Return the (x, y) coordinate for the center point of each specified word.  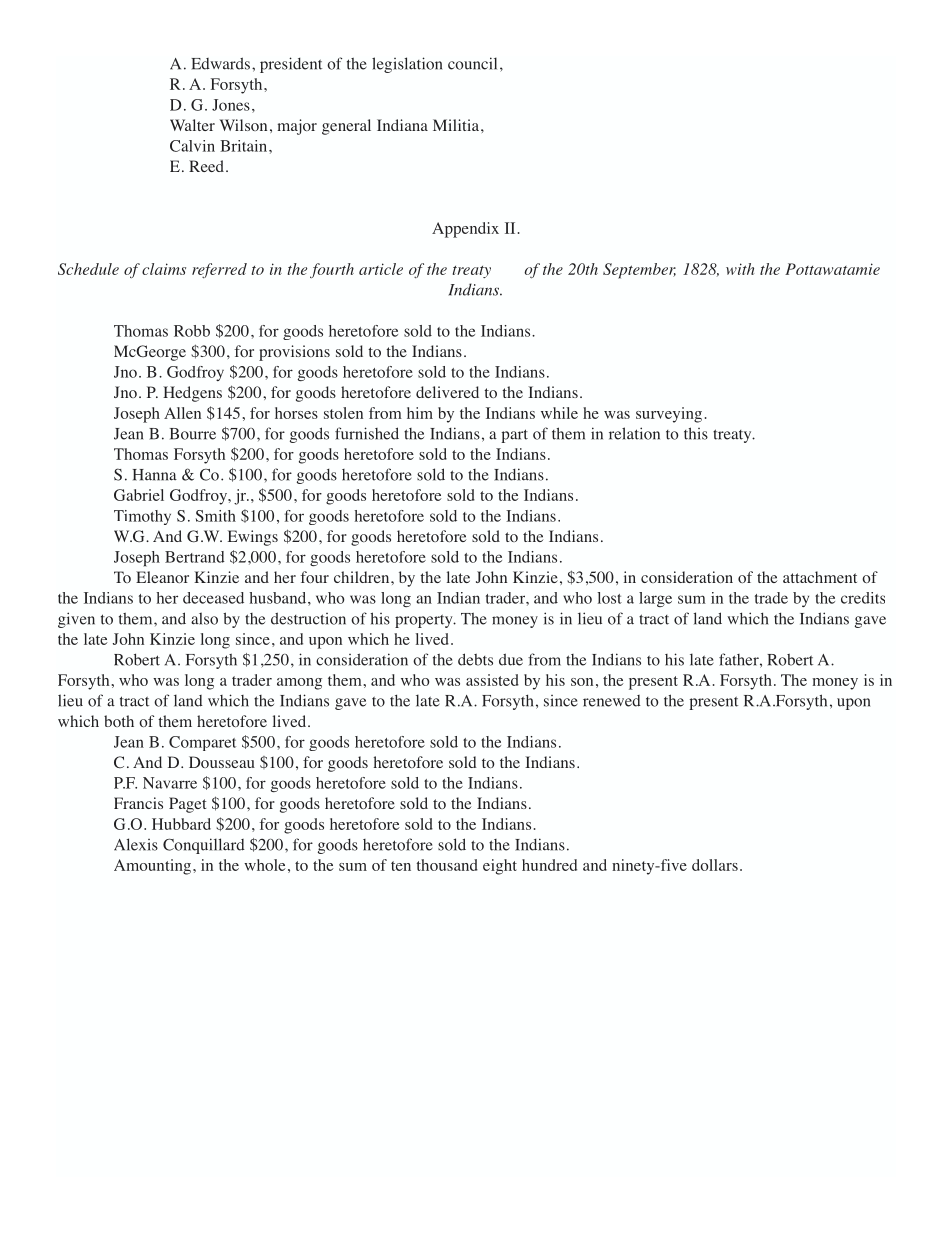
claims (164, 269)
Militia (457, 125)
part (514, 436)
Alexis (136, 844)
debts (475, 659)
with (740, 269)
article (381, 269)
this (696, 433)
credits (863, 598)
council (472, 63)
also (204, 618)
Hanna (155, 475)
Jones (231, 105)
